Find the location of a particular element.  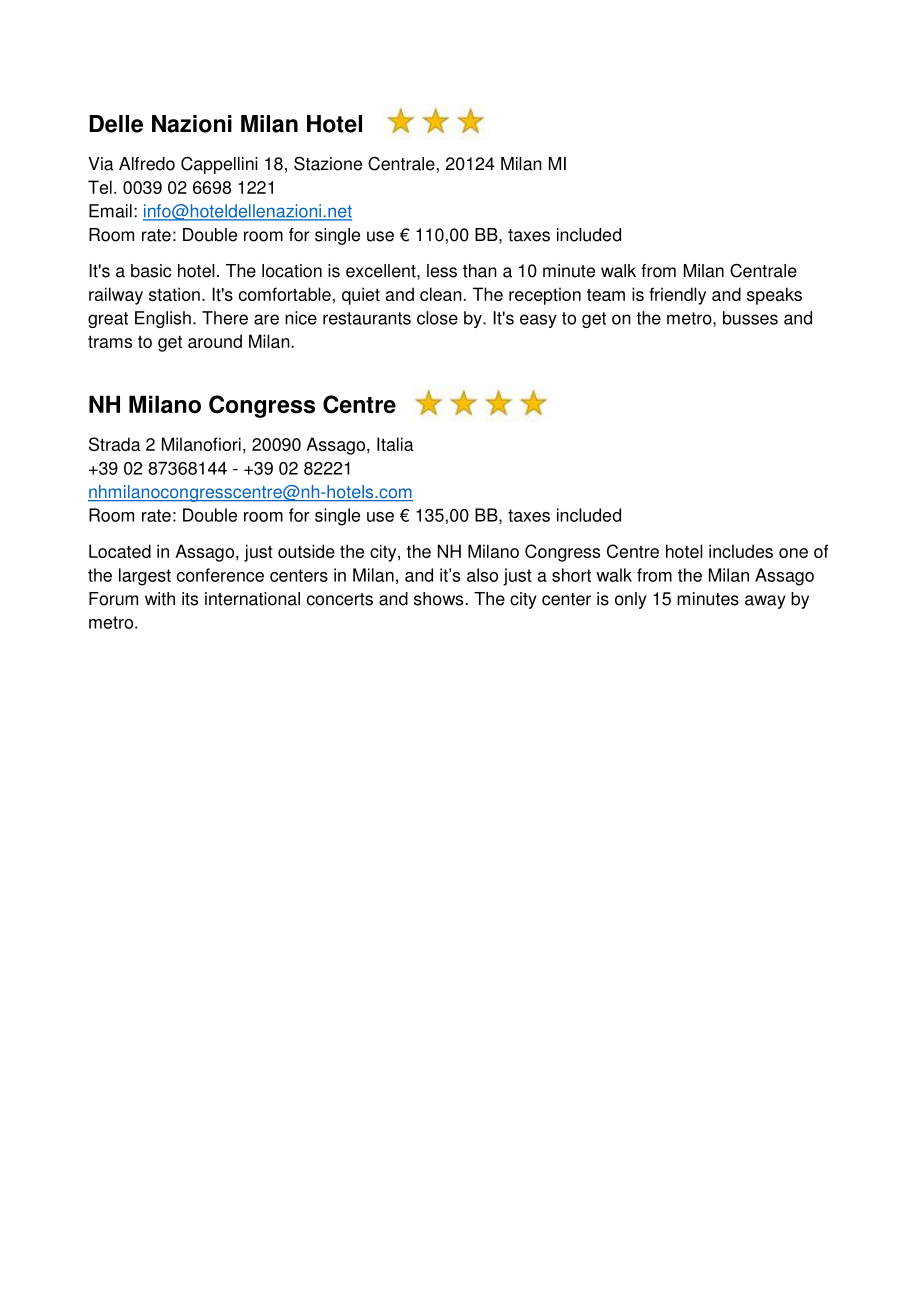

busses is located at coordinates (750, 318).
